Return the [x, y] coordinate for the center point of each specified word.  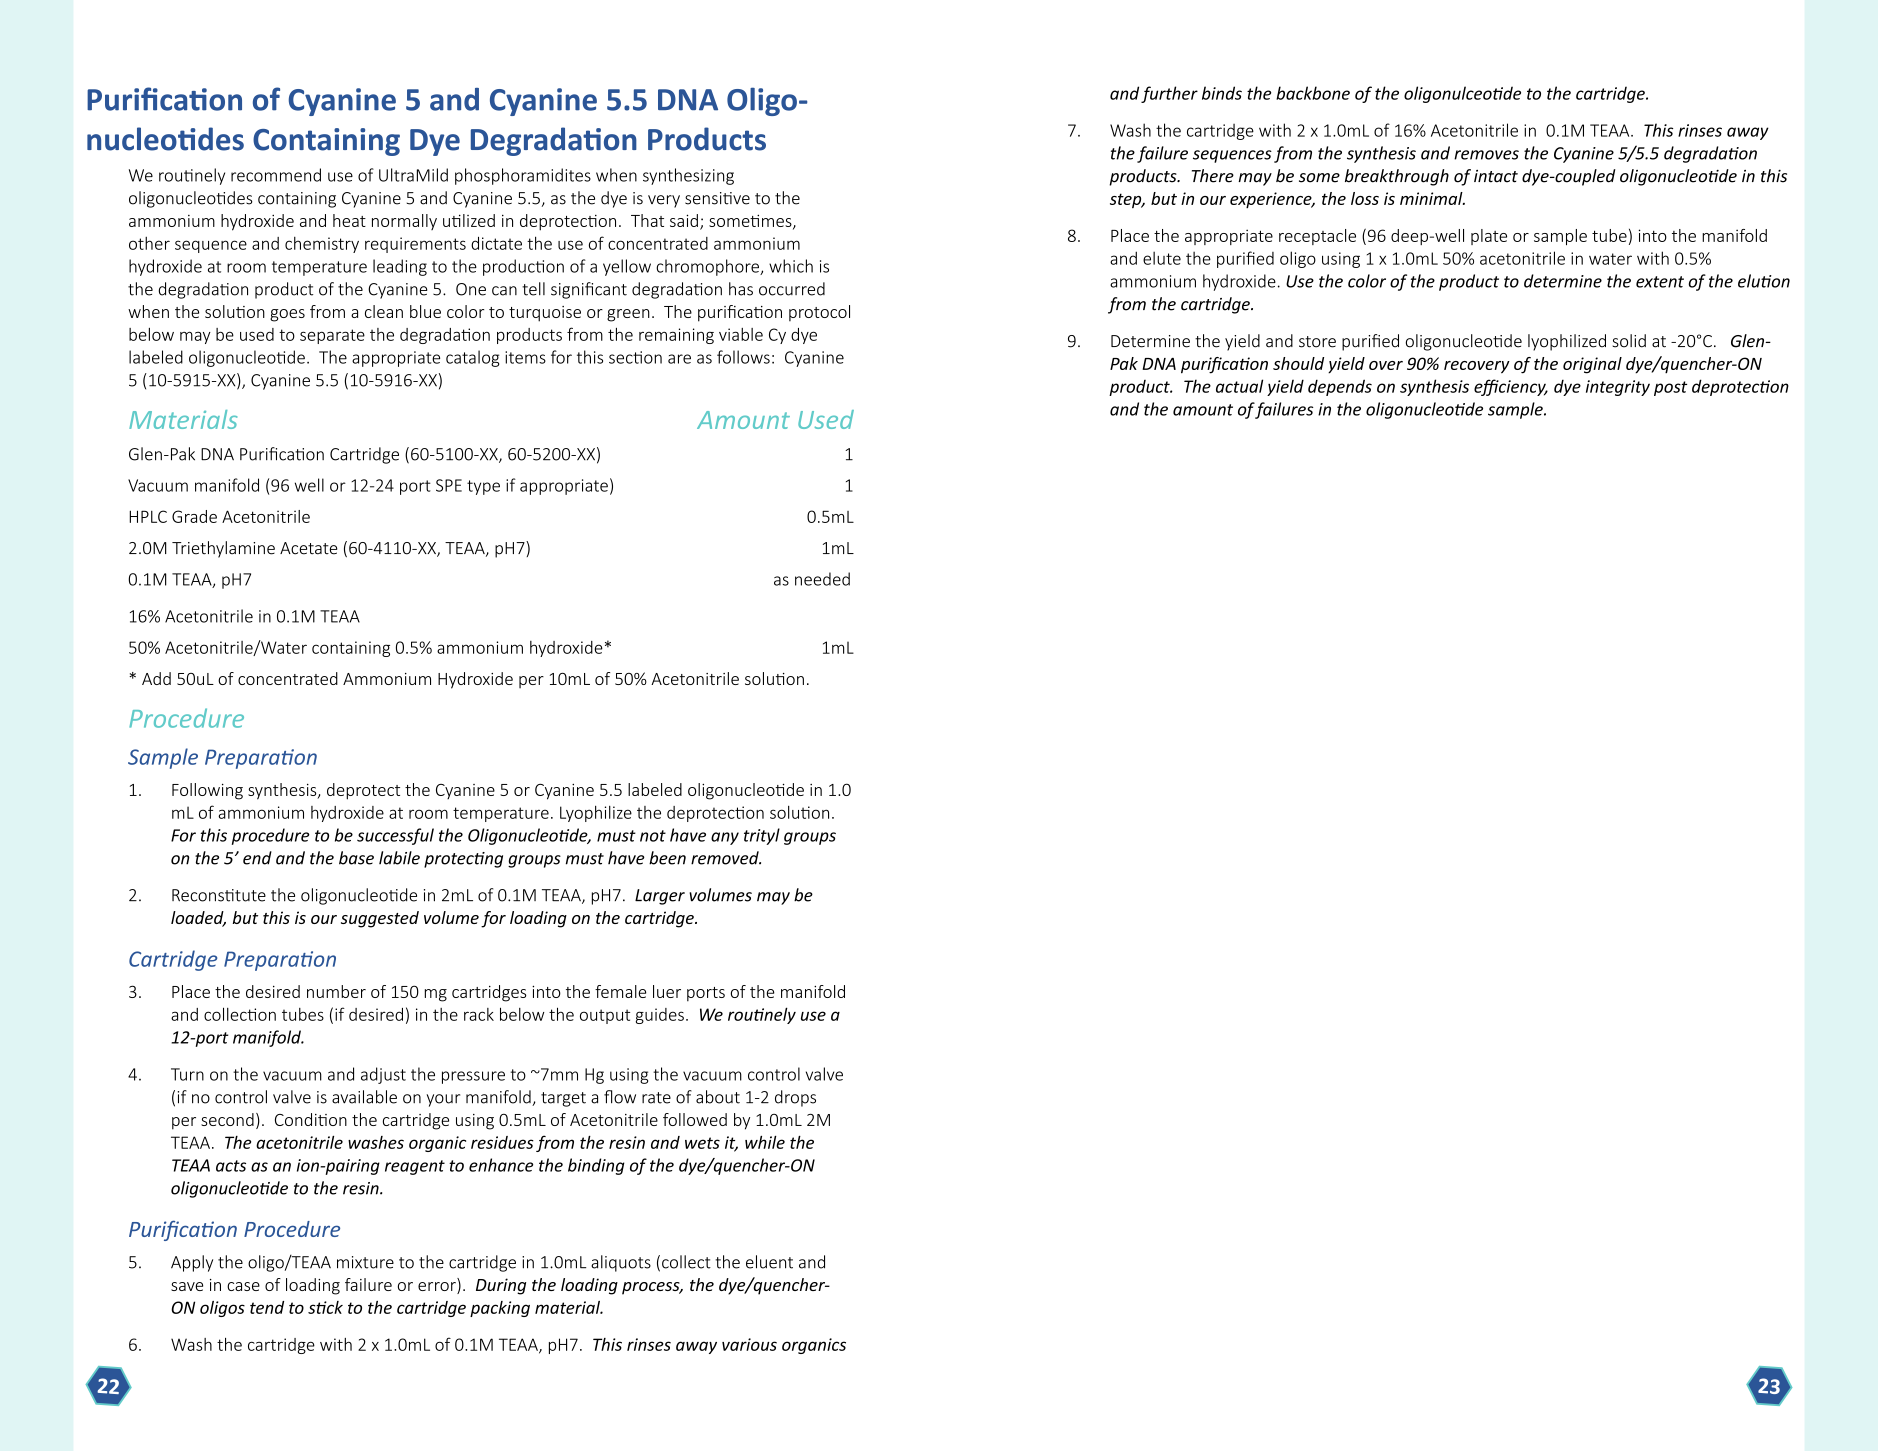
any [725, 838]
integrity [1618, 388]
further [1169, 94]
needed [822, 579]
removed [726, 858]
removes [1486, 155]
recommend [276, 175]
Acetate [309, 548]
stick [325, 1307]
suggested [380, 919]
